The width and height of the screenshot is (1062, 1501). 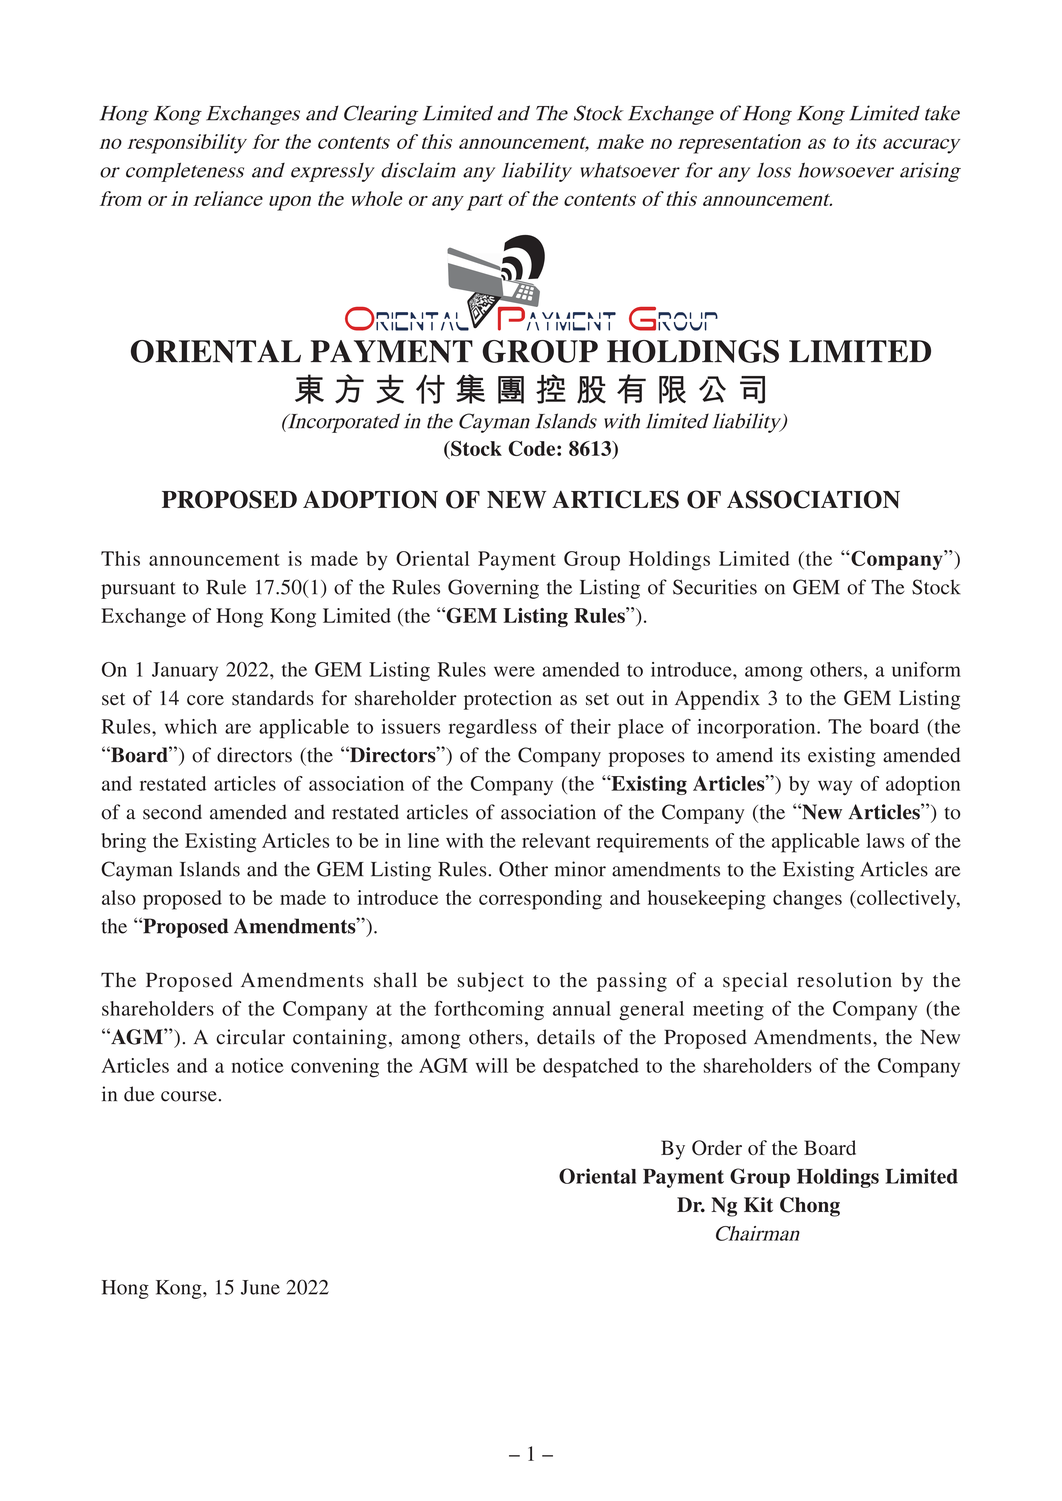 I want to click on circular, so click(x=250, y=1037).
